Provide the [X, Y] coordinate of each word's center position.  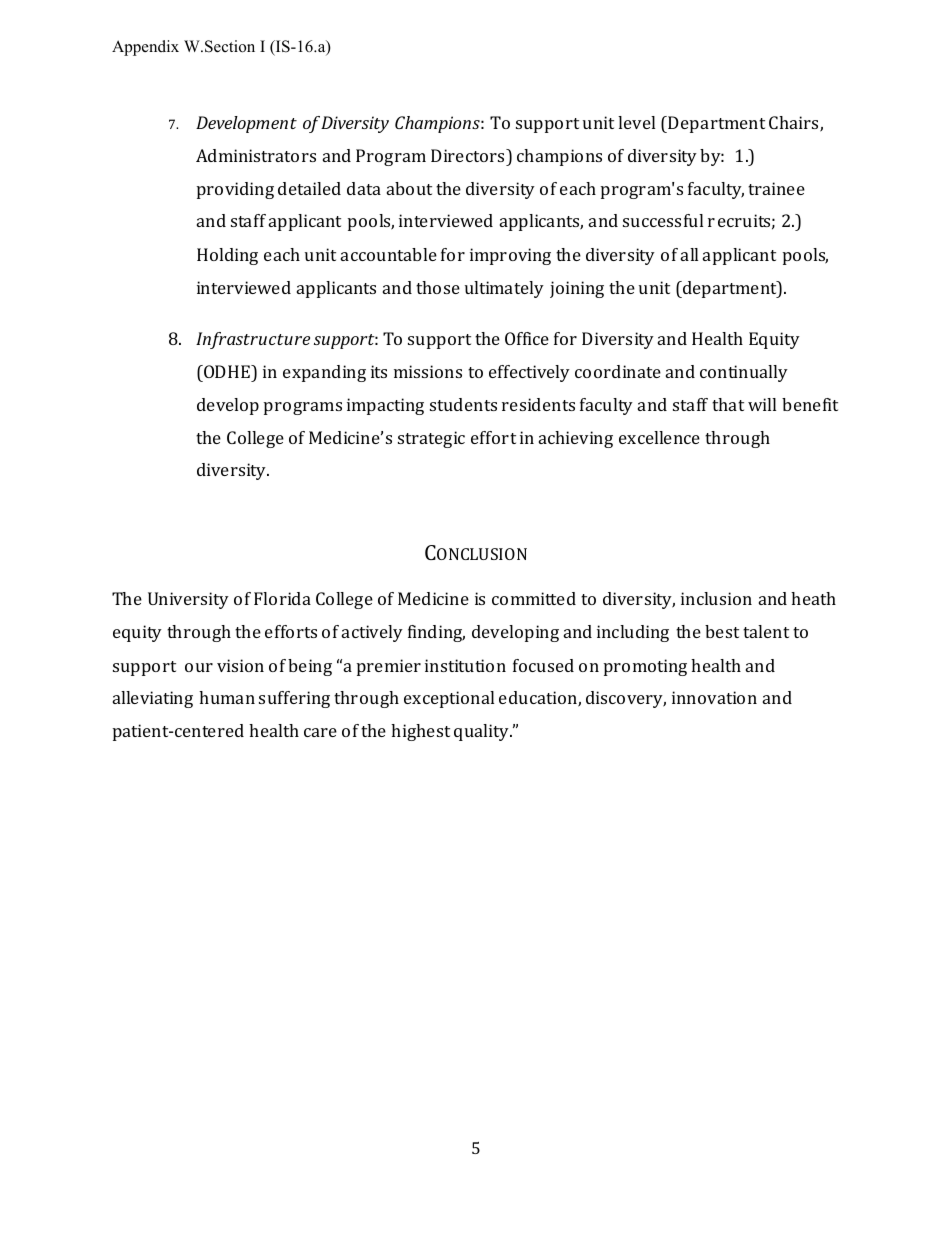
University [188, 600]
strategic [431, 439]
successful [663, 220]
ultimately [504, 289]
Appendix [145, 48]
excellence [659, 437]
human [227, 697]
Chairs [795, 124]
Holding [227, 256]
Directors [469, 155]
